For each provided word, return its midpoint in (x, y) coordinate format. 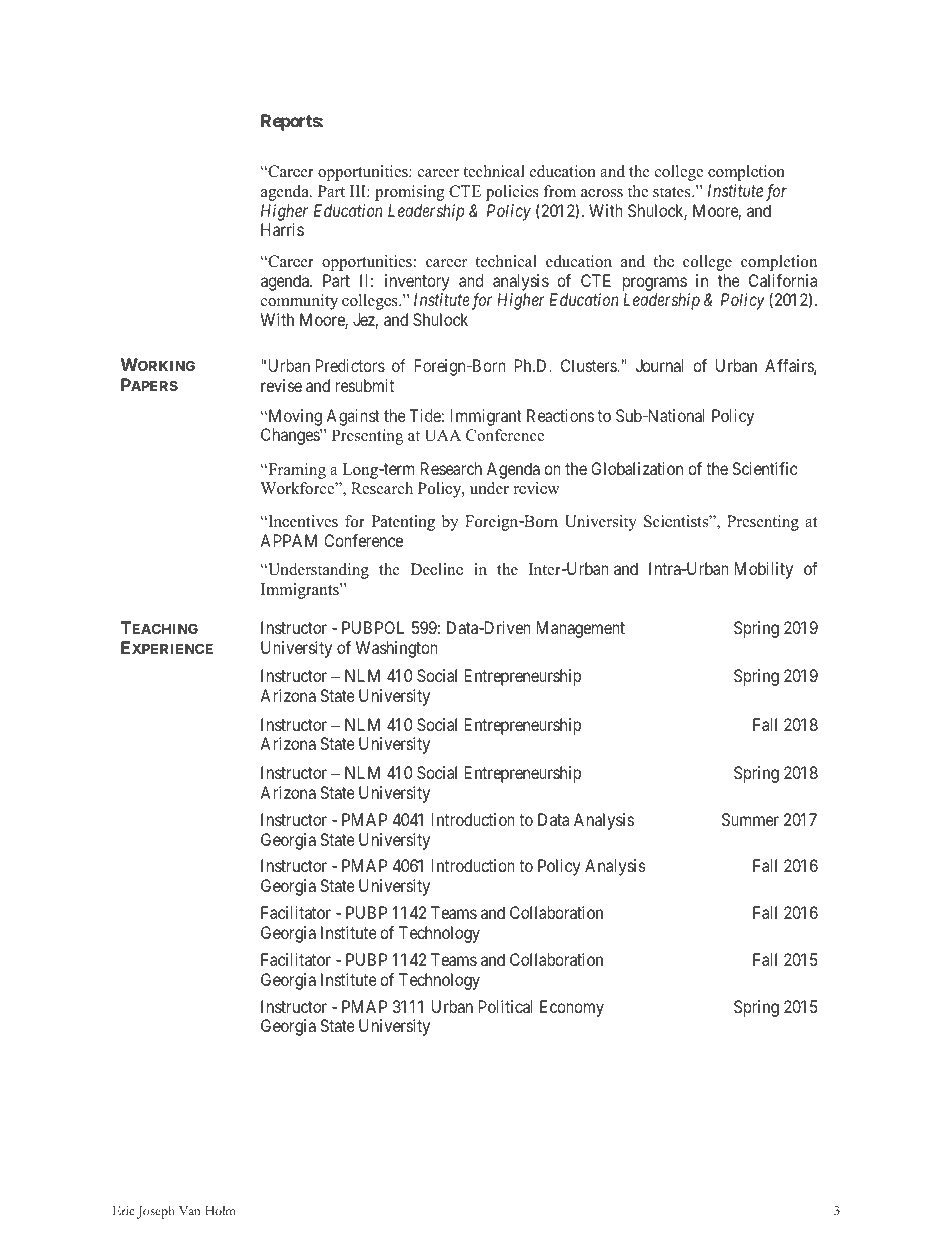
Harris (282, 229)
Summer (750, 819)
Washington (397, 649)
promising (409, 193)
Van (190, 1210)
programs (655, 285)
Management (581, 629)
